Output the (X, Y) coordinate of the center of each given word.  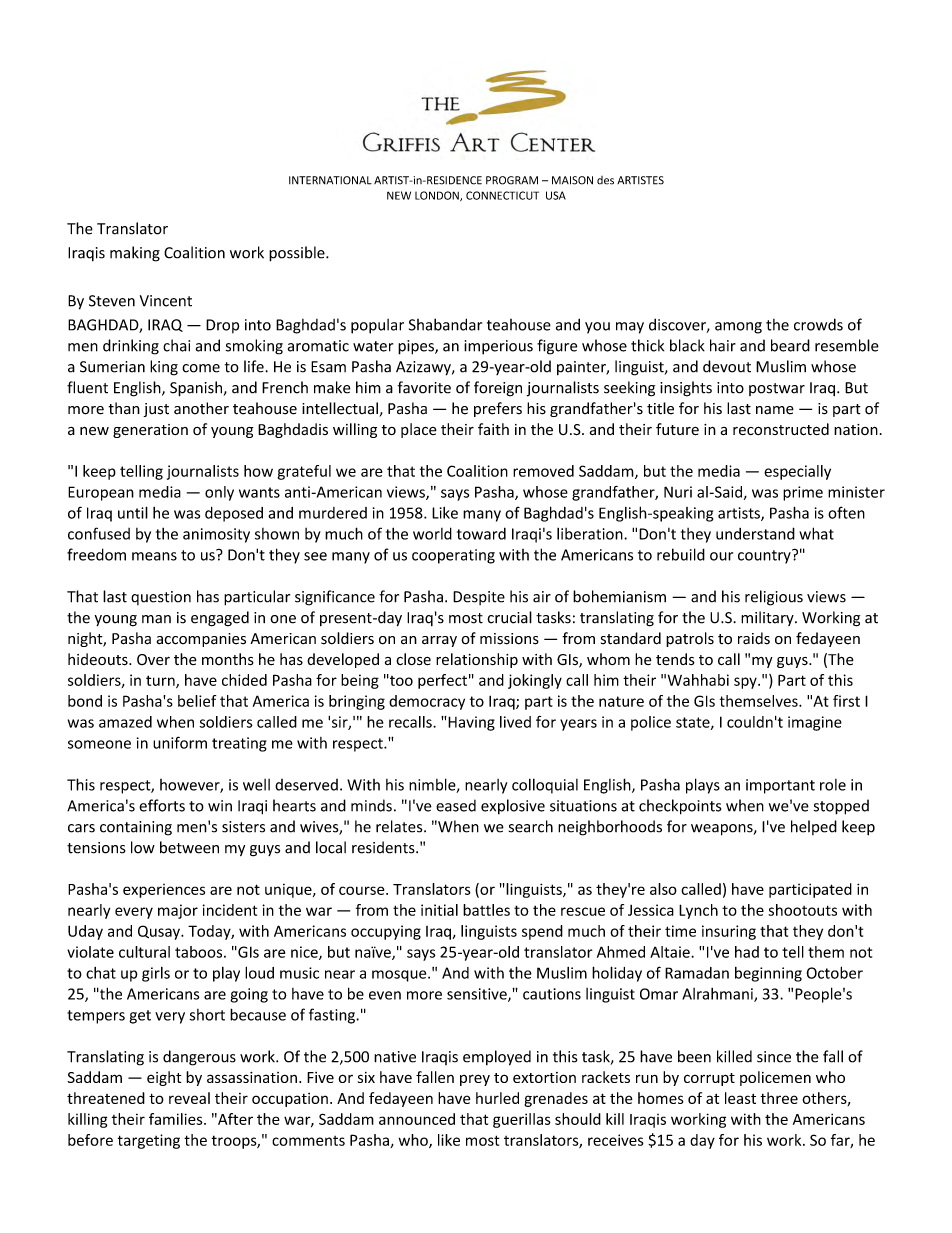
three (779, 1098)
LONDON (438, 196)
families (177, 1119)
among (738, 328)
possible (298, 254)
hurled (497, 1098)
